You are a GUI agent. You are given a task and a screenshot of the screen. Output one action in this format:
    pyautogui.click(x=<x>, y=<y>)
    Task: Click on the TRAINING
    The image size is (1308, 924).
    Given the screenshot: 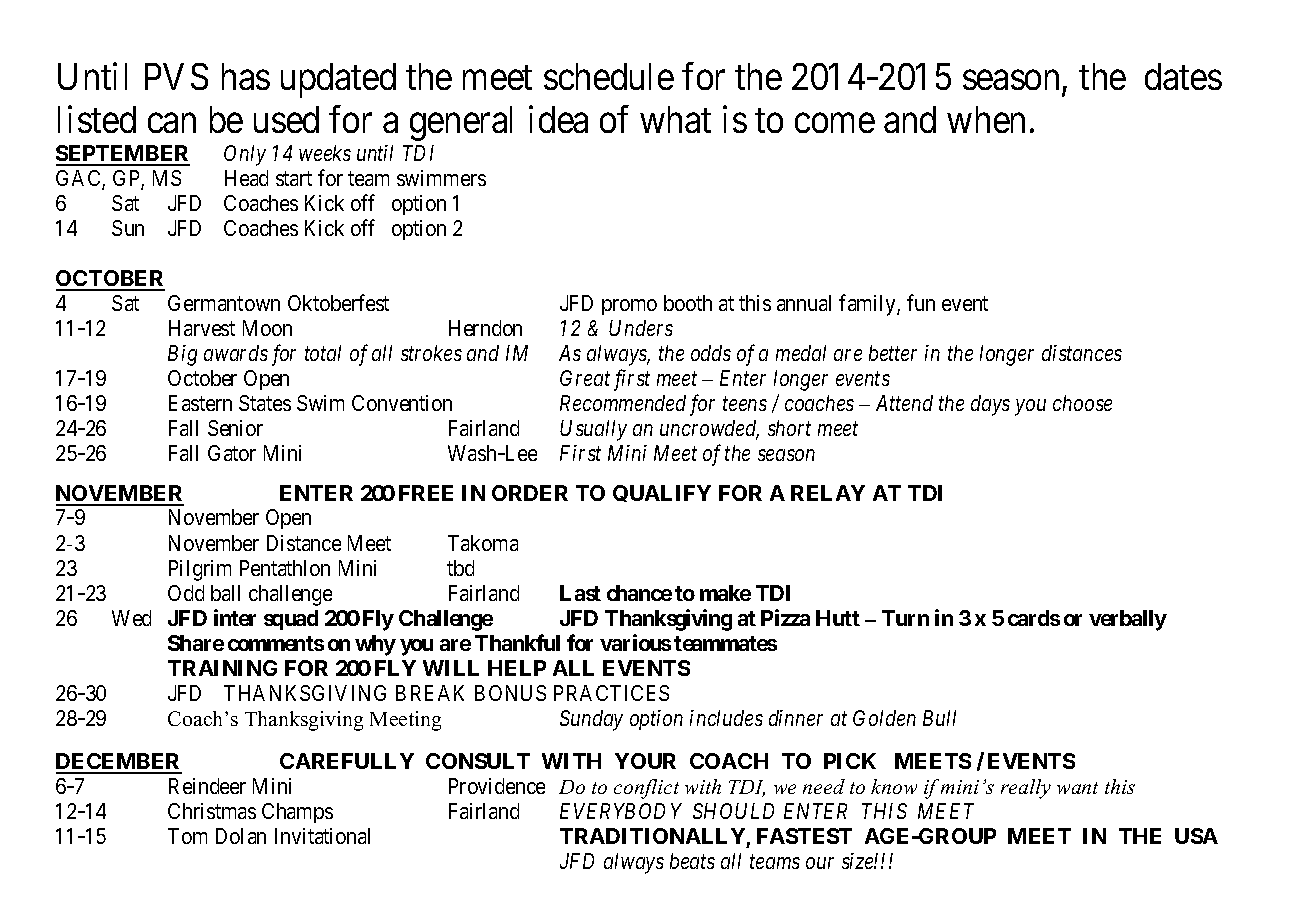 What is the action you would take?
    pyautogui.click(x=222, y=668)
